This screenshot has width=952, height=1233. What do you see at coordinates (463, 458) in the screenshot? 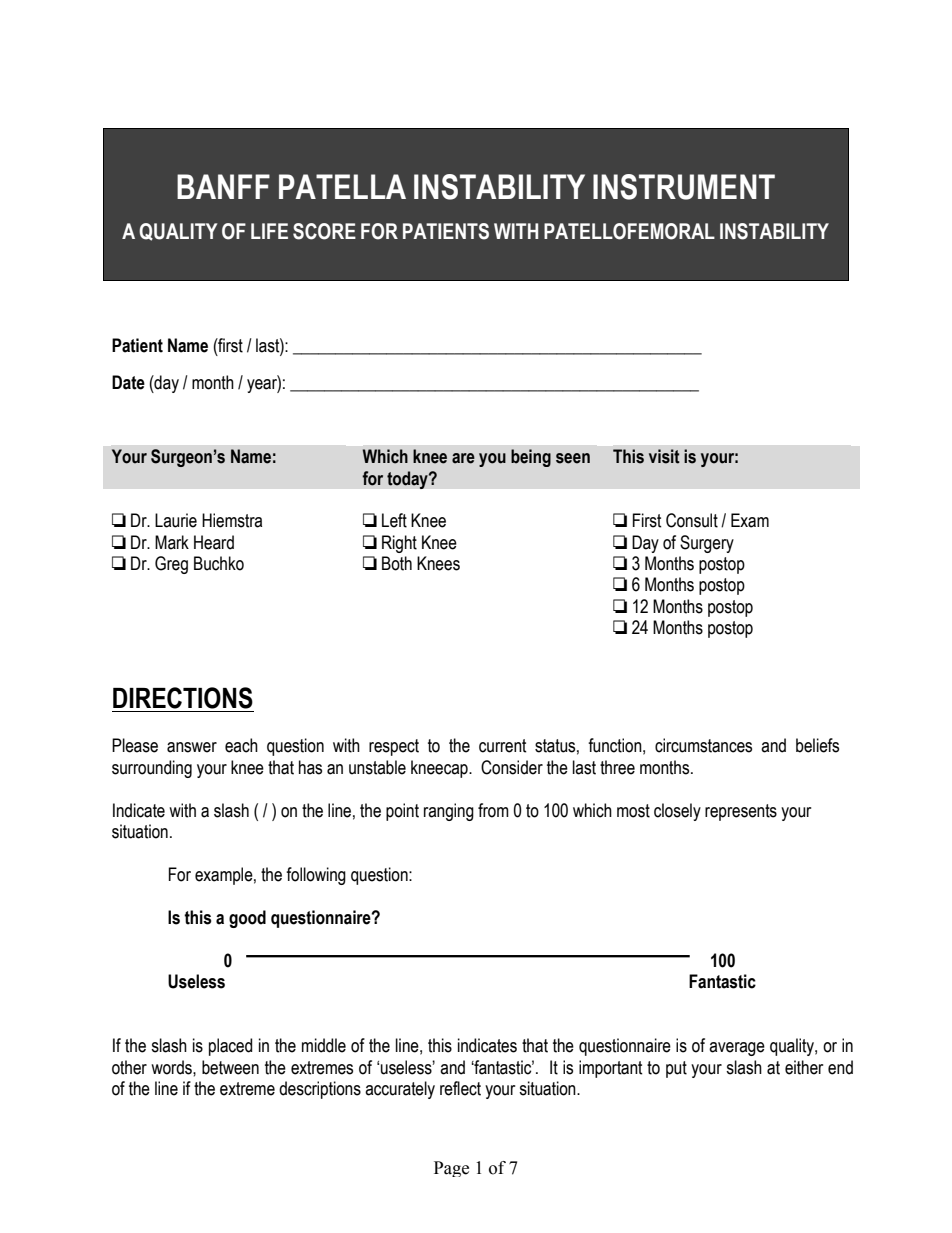
I see `are` at bounding box center [463, 458].
